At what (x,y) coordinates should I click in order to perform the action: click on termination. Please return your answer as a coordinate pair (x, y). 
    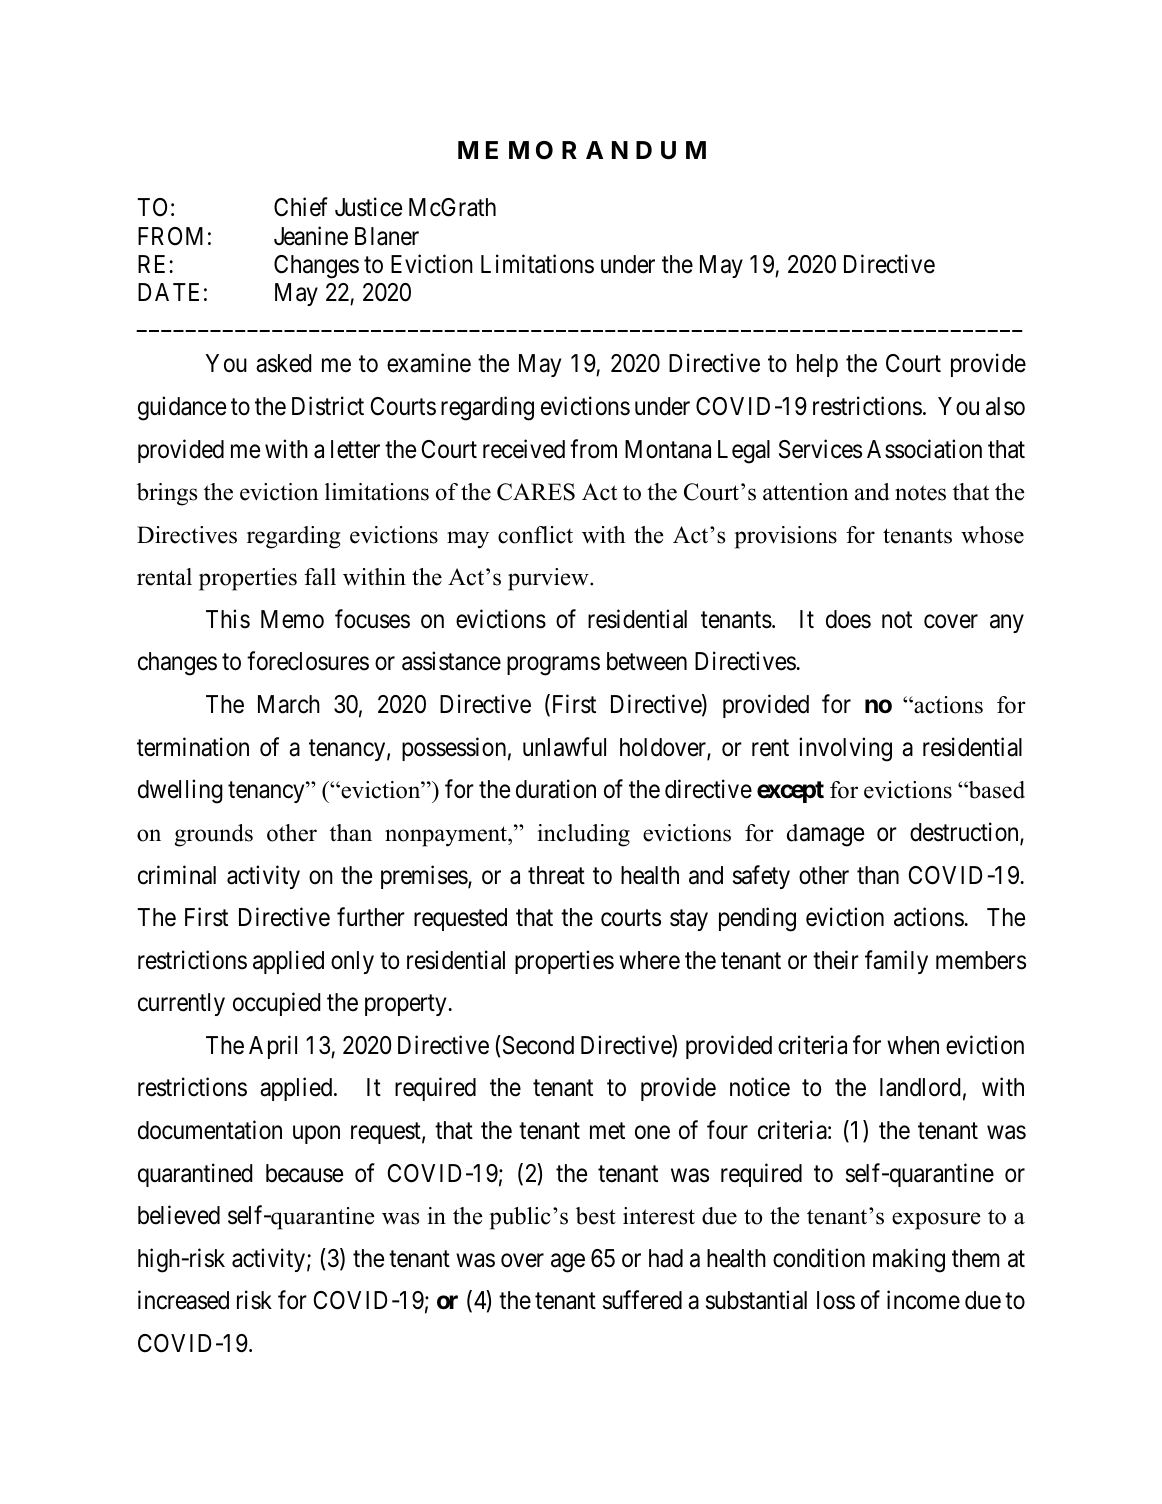
    Looking at the image, I should click on (193, 747).
